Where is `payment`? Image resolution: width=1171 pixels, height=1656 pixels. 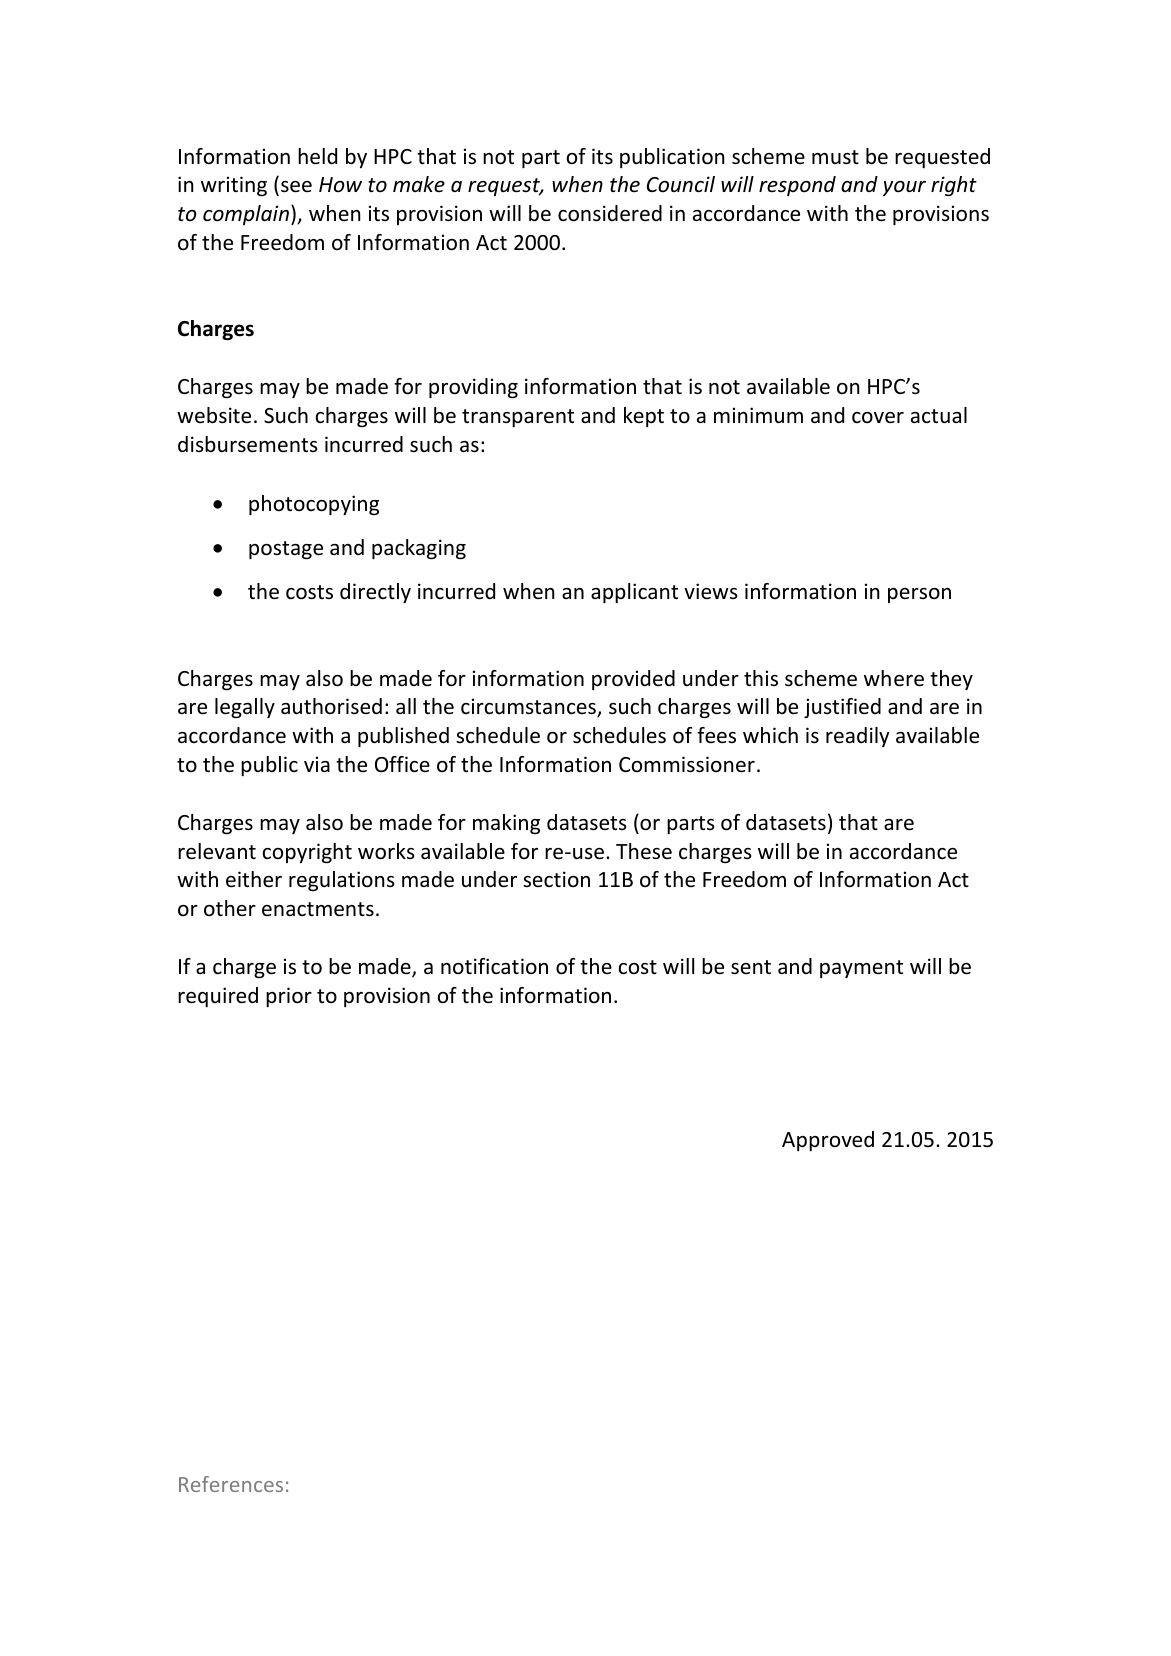 payment is located at coordinates (861, 969).
